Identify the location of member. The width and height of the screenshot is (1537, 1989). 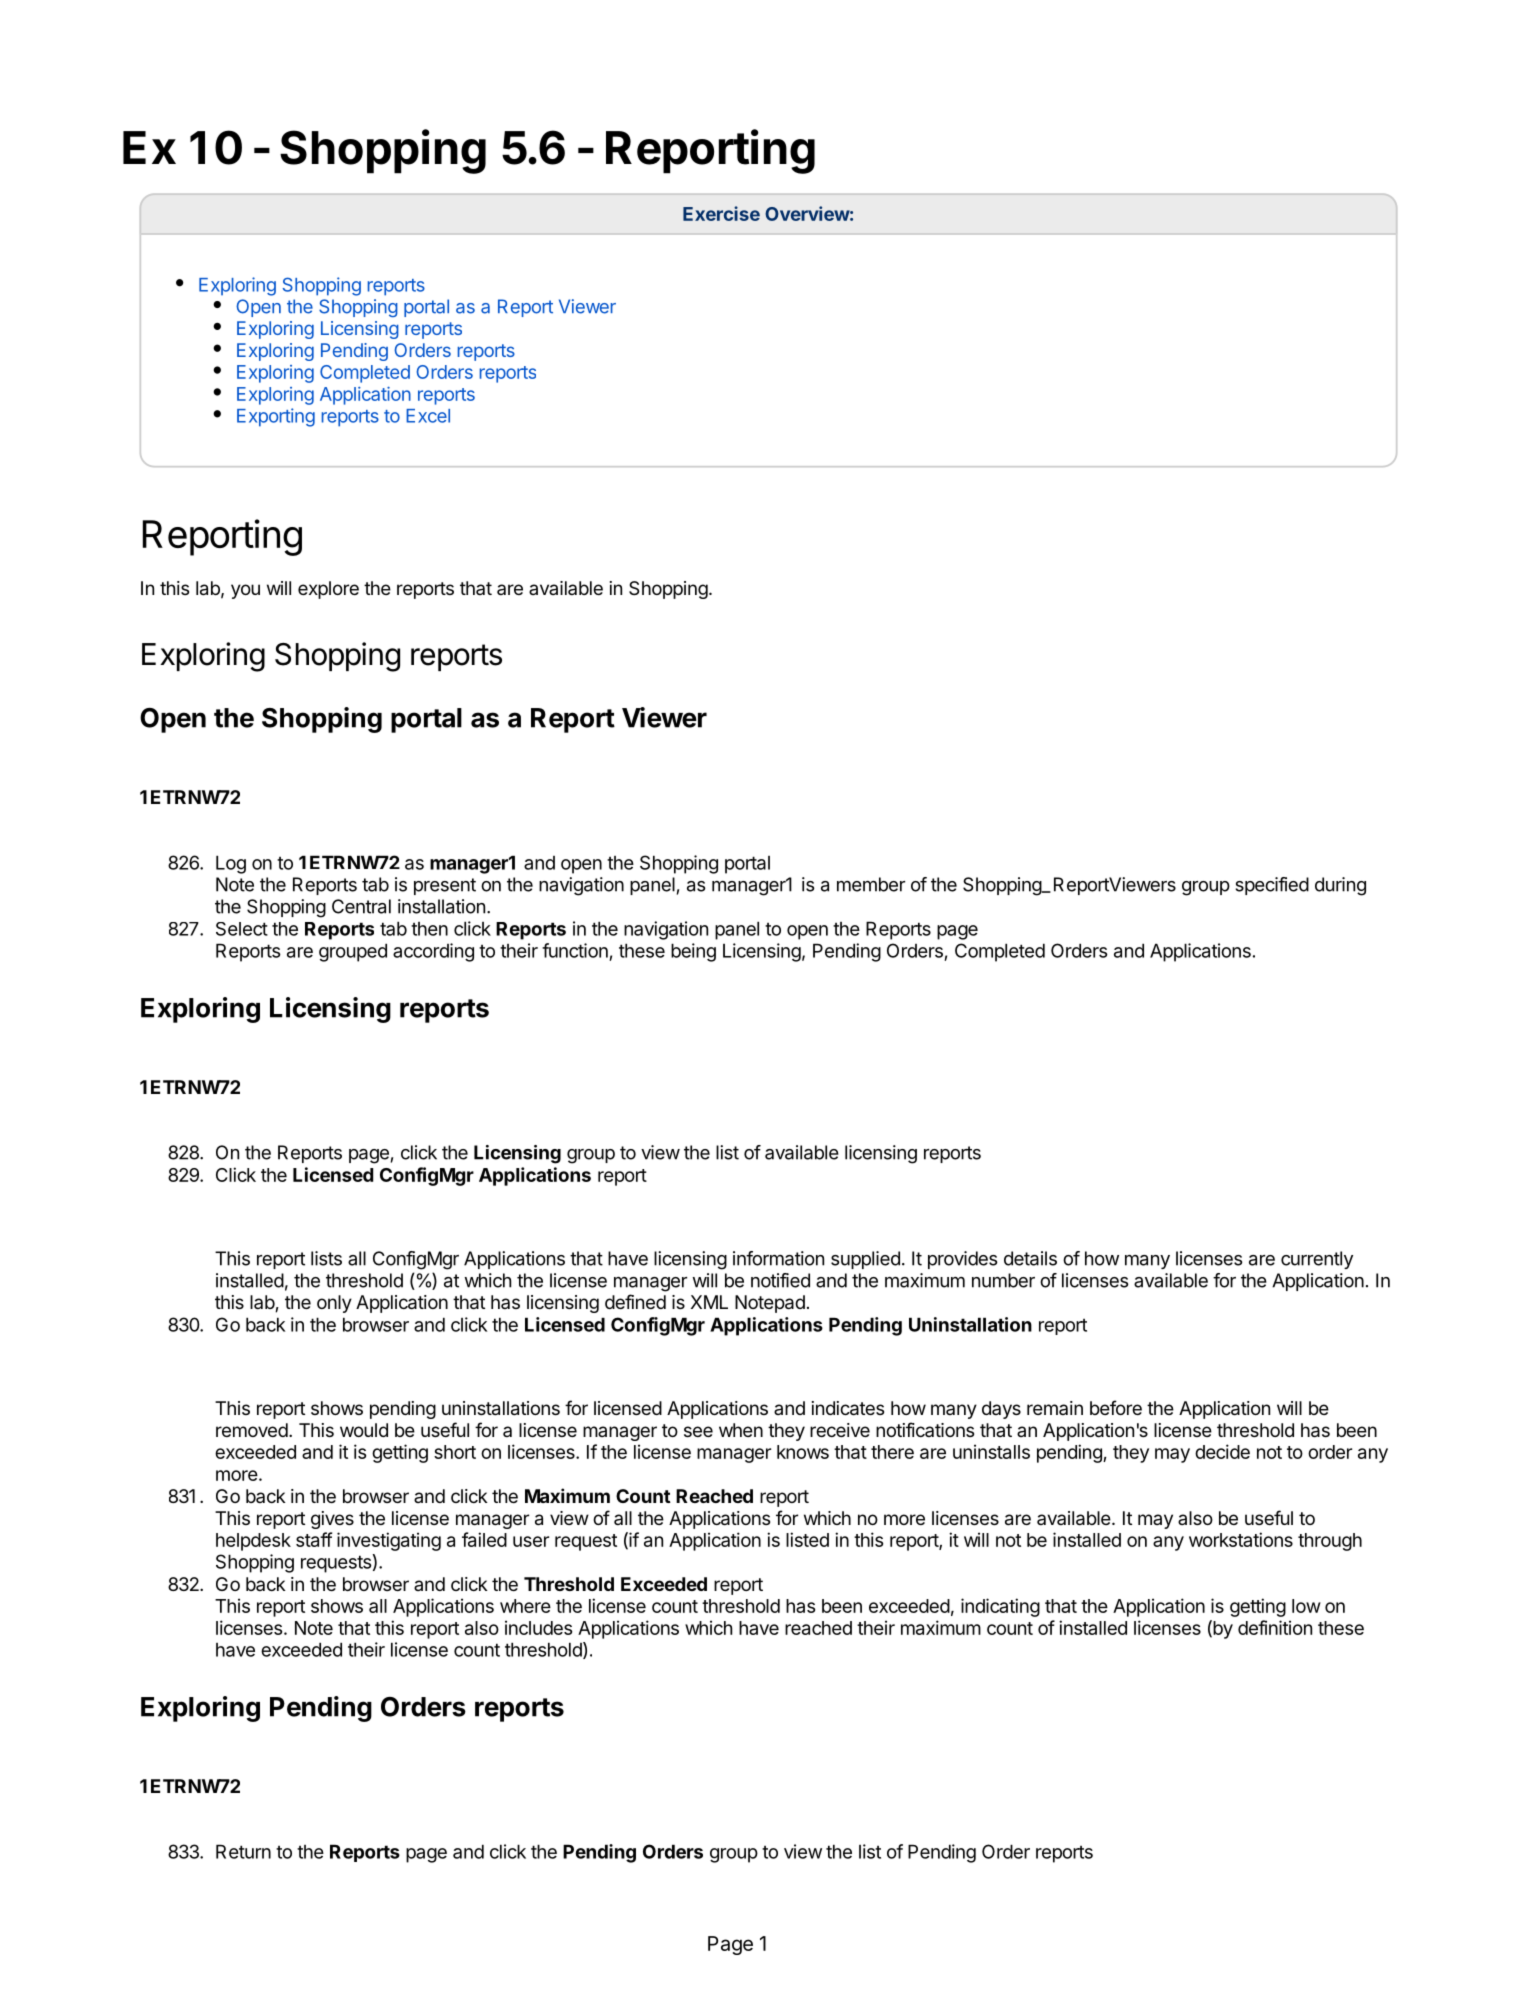
(871, 884).
